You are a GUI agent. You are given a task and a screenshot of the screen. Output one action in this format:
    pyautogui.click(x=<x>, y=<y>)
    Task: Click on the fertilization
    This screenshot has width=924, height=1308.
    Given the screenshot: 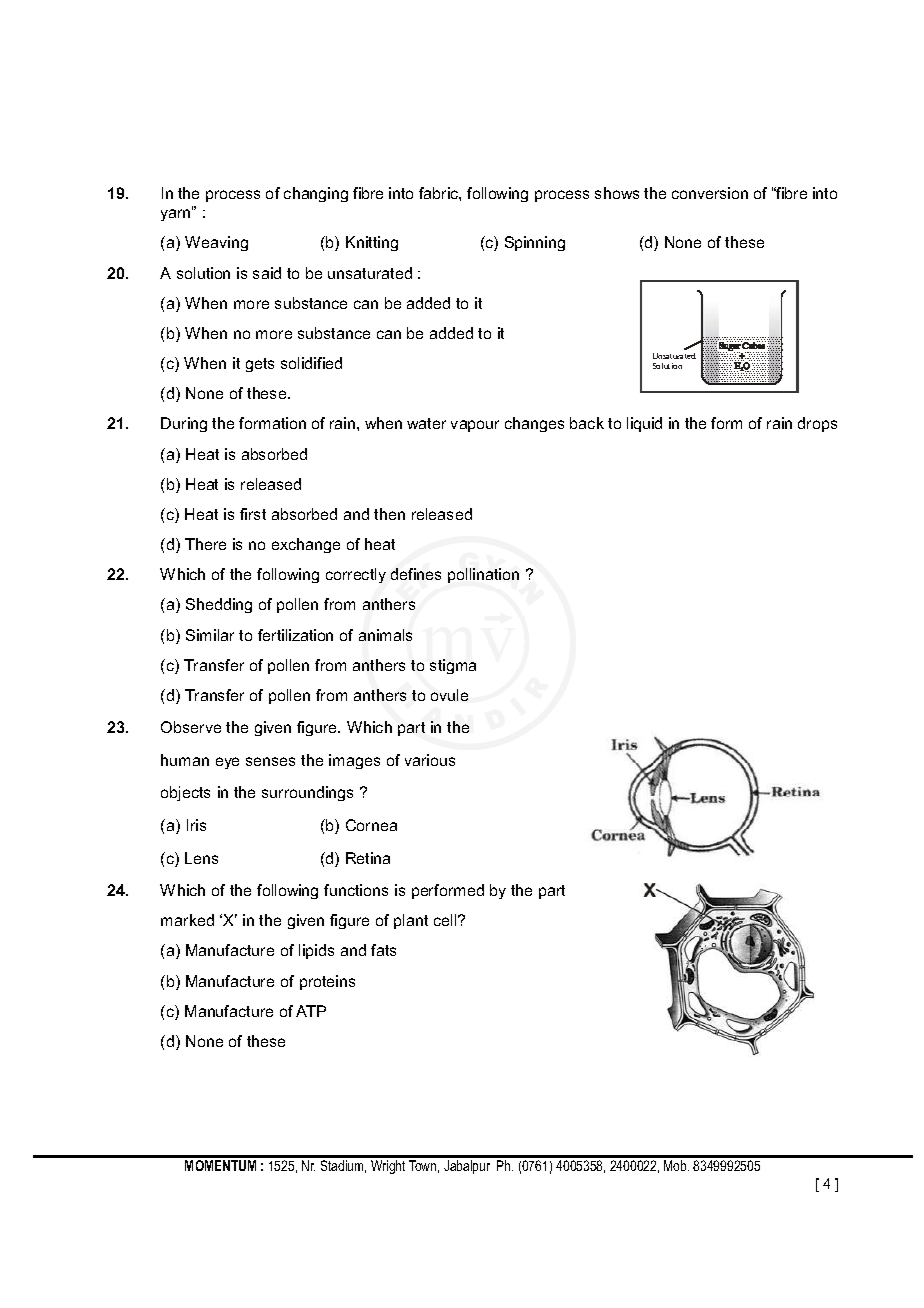 What is the action you would take?
    pyautogui.click(x=295, y=635)
